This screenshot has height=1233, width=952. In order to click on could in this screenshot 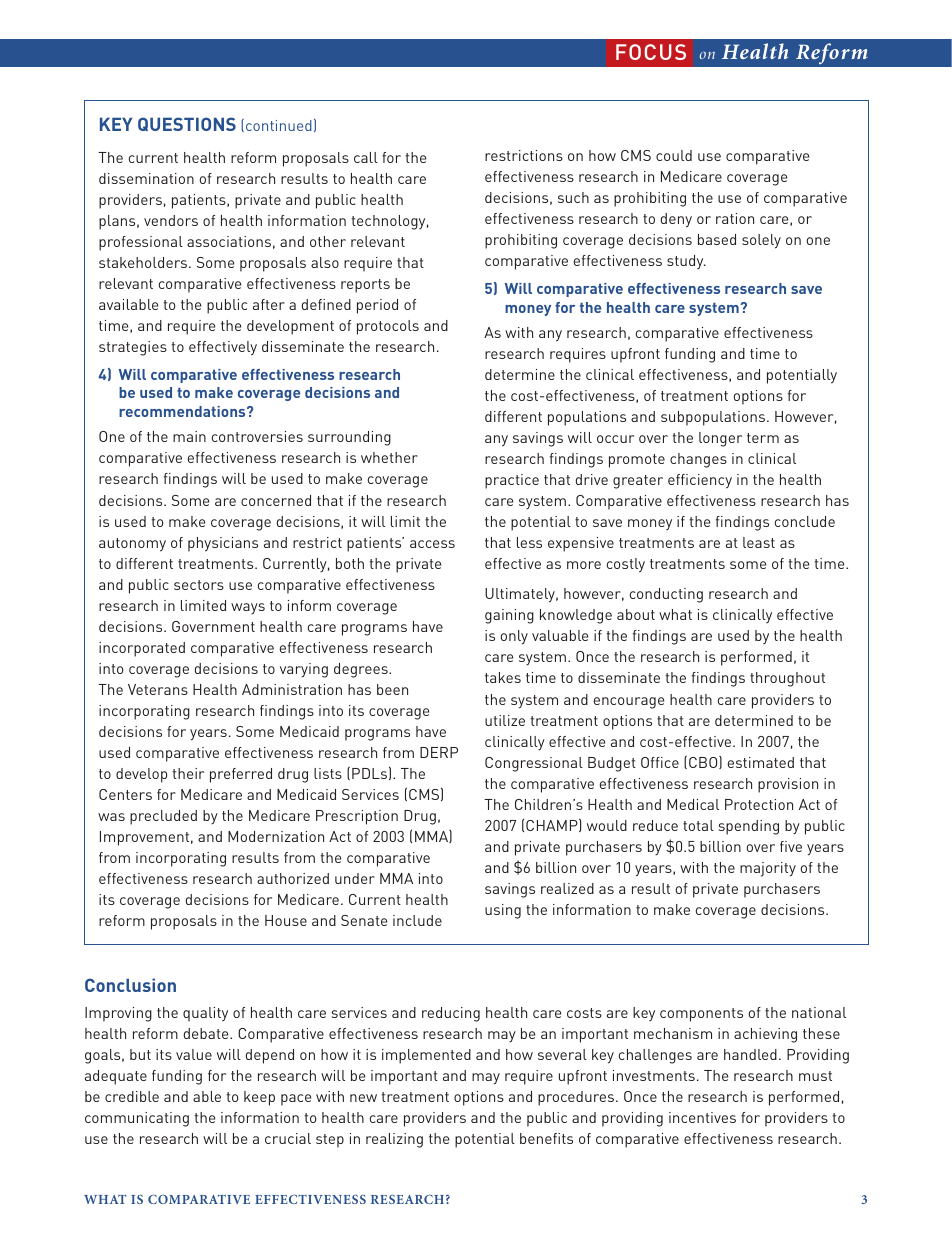, I will do `click(674, 155)`.
